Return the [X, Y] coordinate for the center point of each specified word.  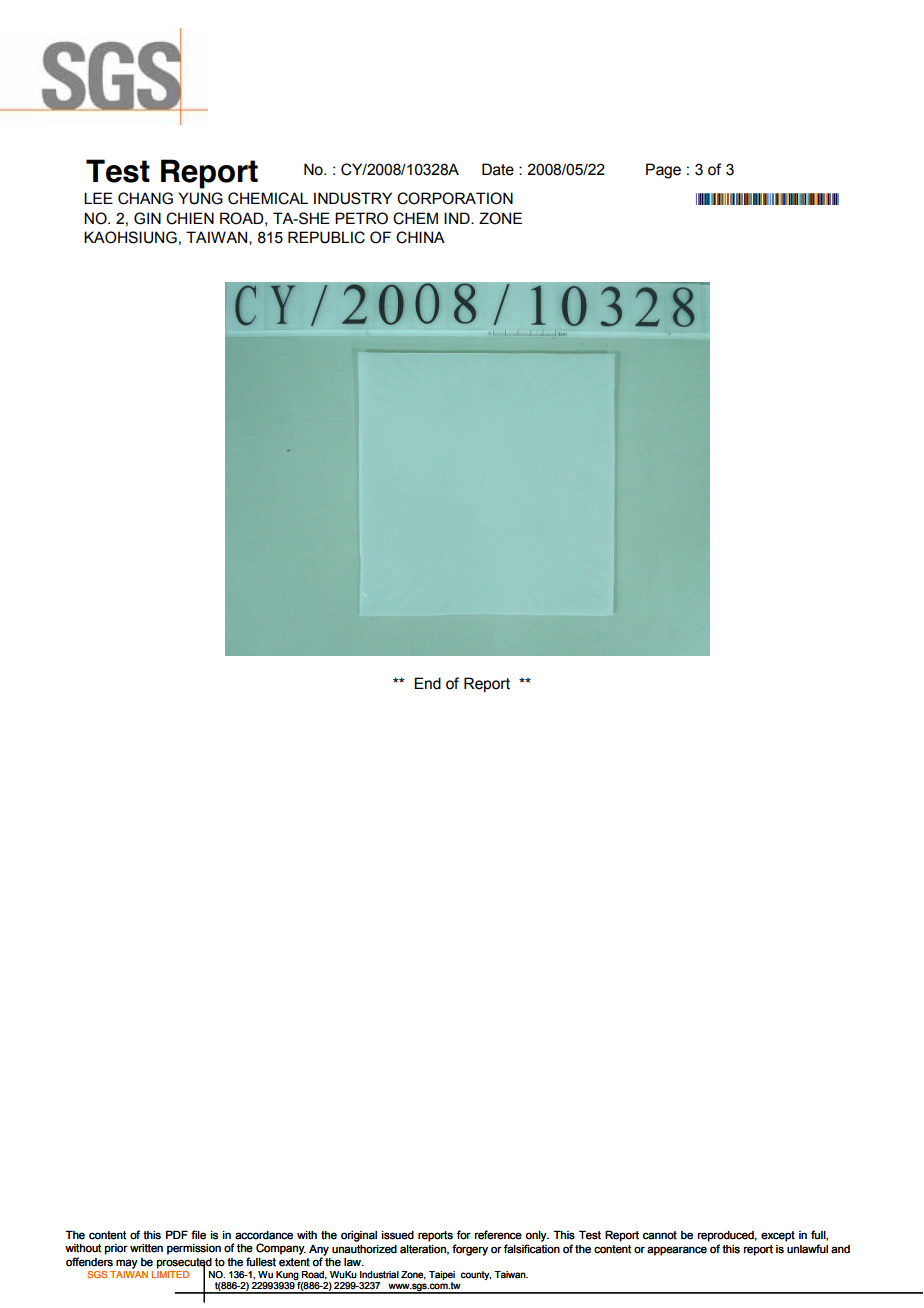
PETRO [361, 218]
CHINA [420, 237]
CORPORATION [455, 198]
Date [498, 169]
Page [663, 171]
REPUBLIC [326, 237]
